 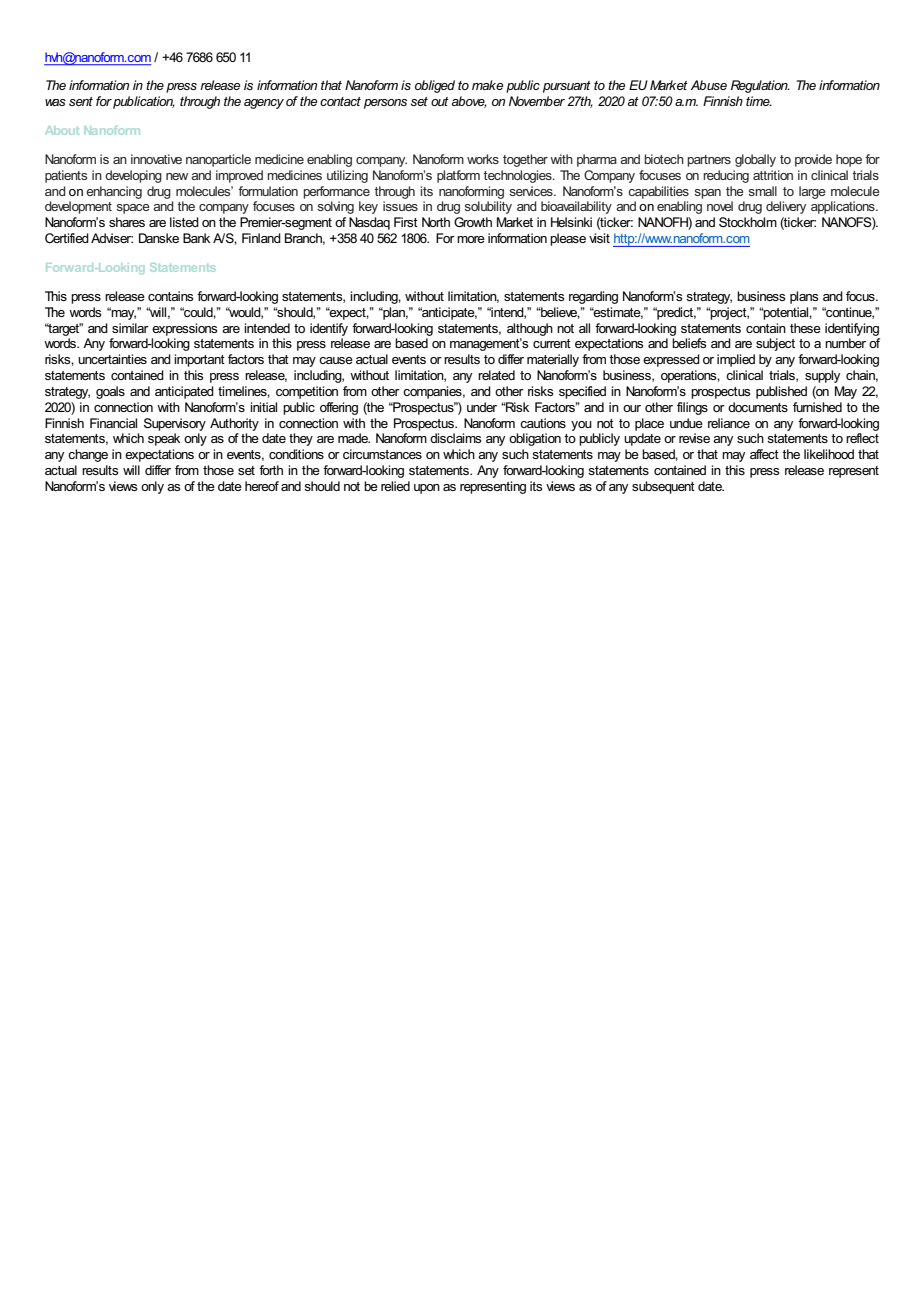 I want to click on goals, so click(x=110, y=392).
